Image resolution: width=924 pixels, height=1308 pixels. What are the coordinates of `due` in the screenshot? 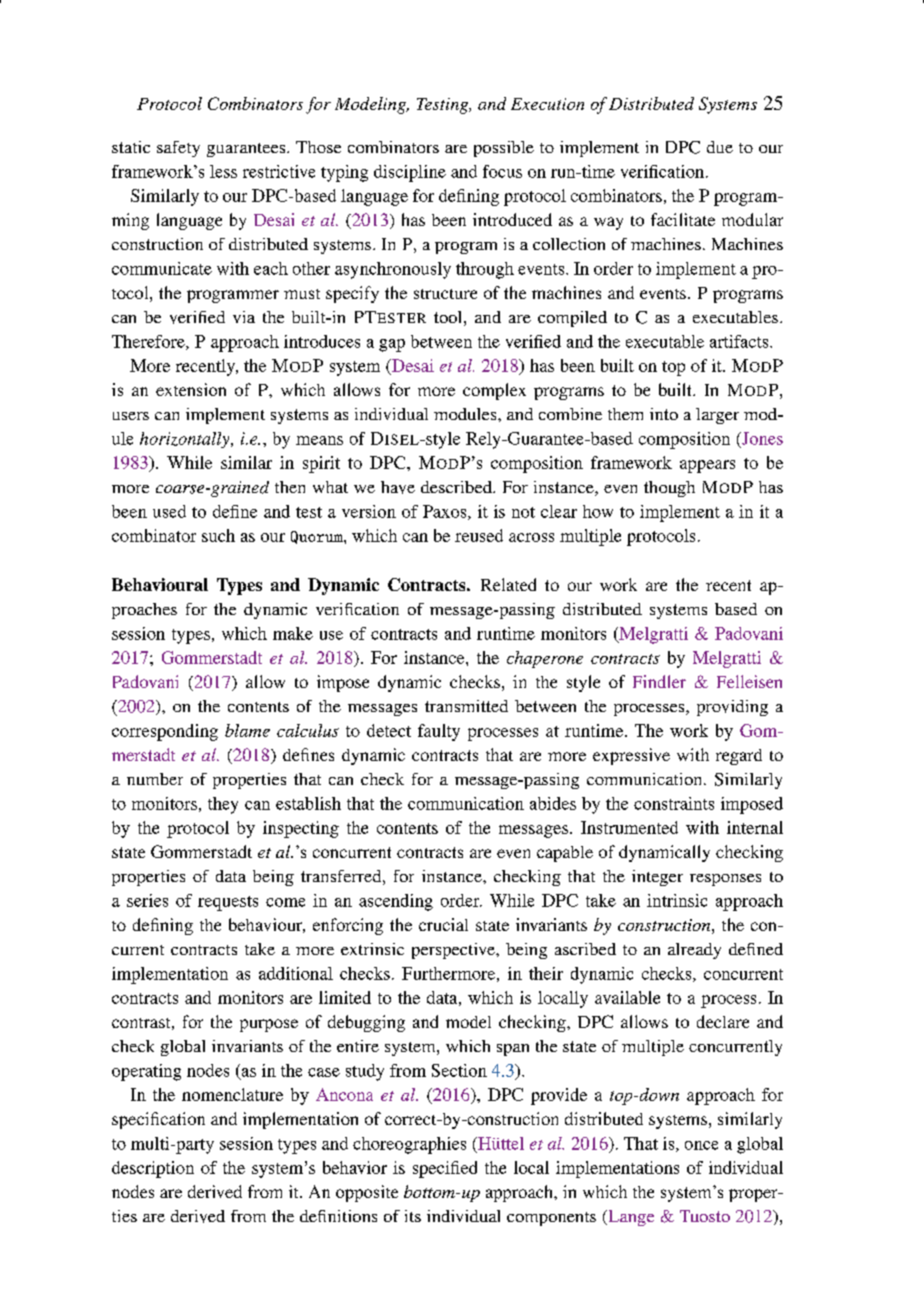 It's located at (720, 147).
